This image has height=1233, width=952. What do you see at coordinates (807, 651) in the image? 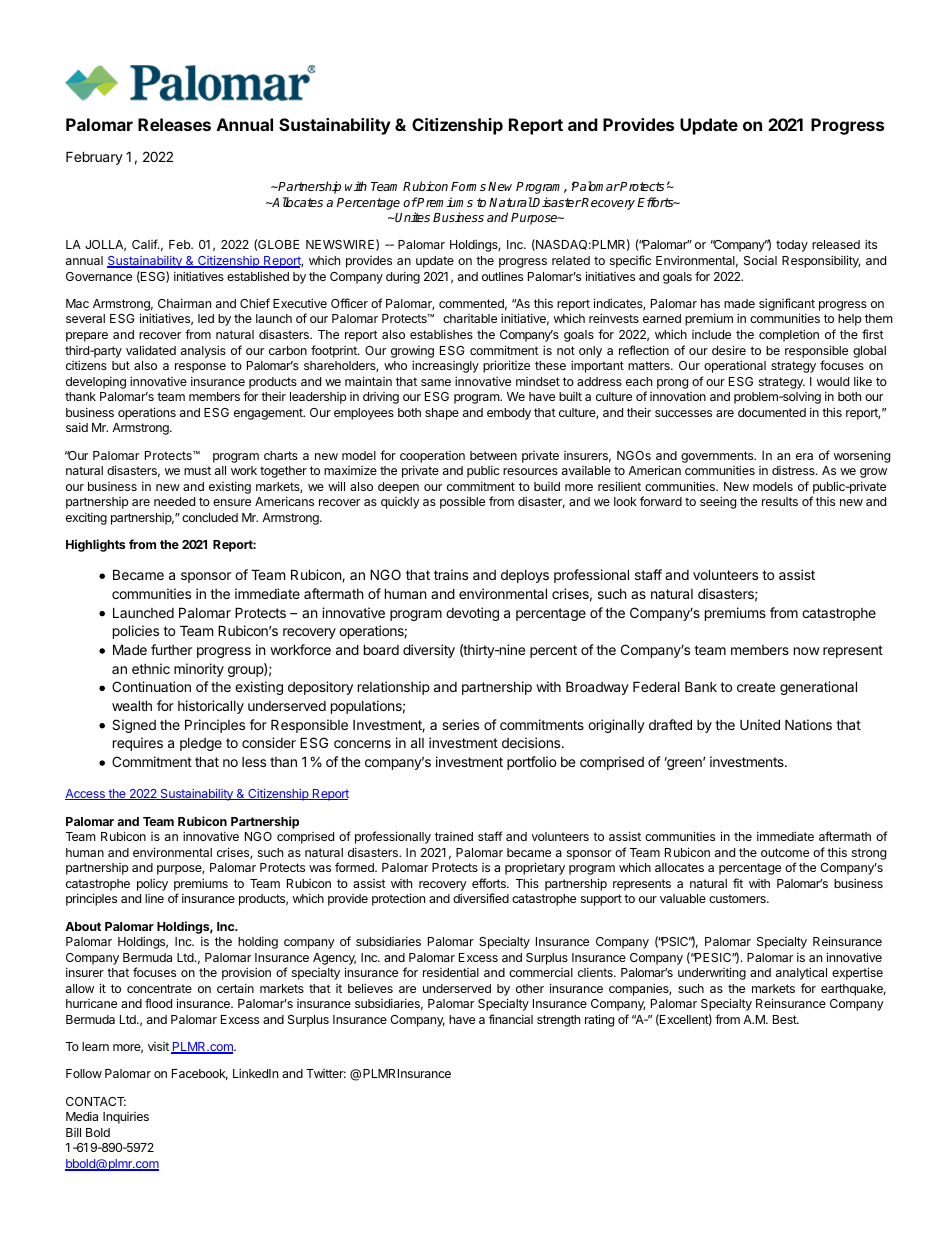
I see `now` at bounding box center [807, 651].
